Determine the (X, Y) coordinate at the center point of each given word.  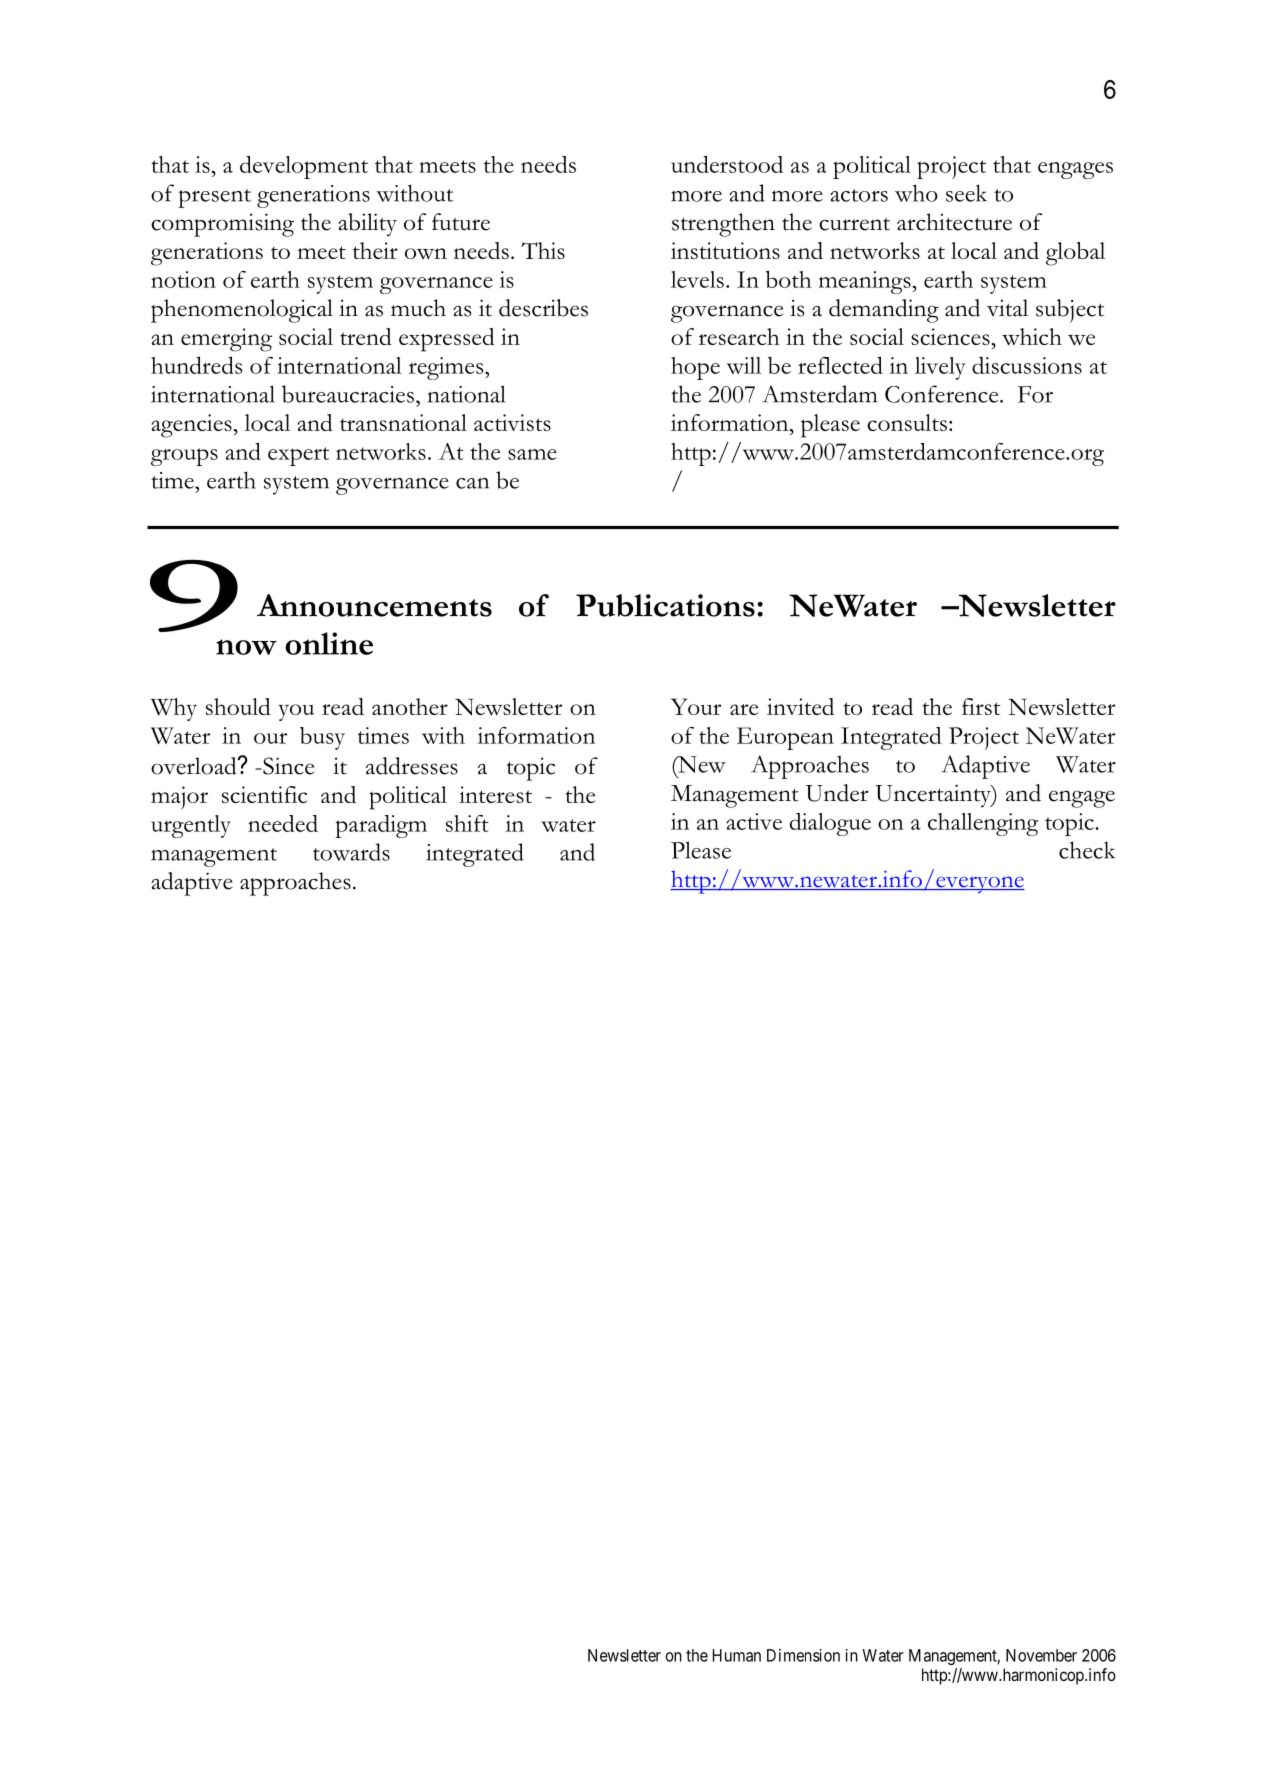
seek (966, 193)
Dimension (803, 1655)
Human (737, 1655)
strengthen (723, 225)
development (304, 167)
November (1041, 1655)
